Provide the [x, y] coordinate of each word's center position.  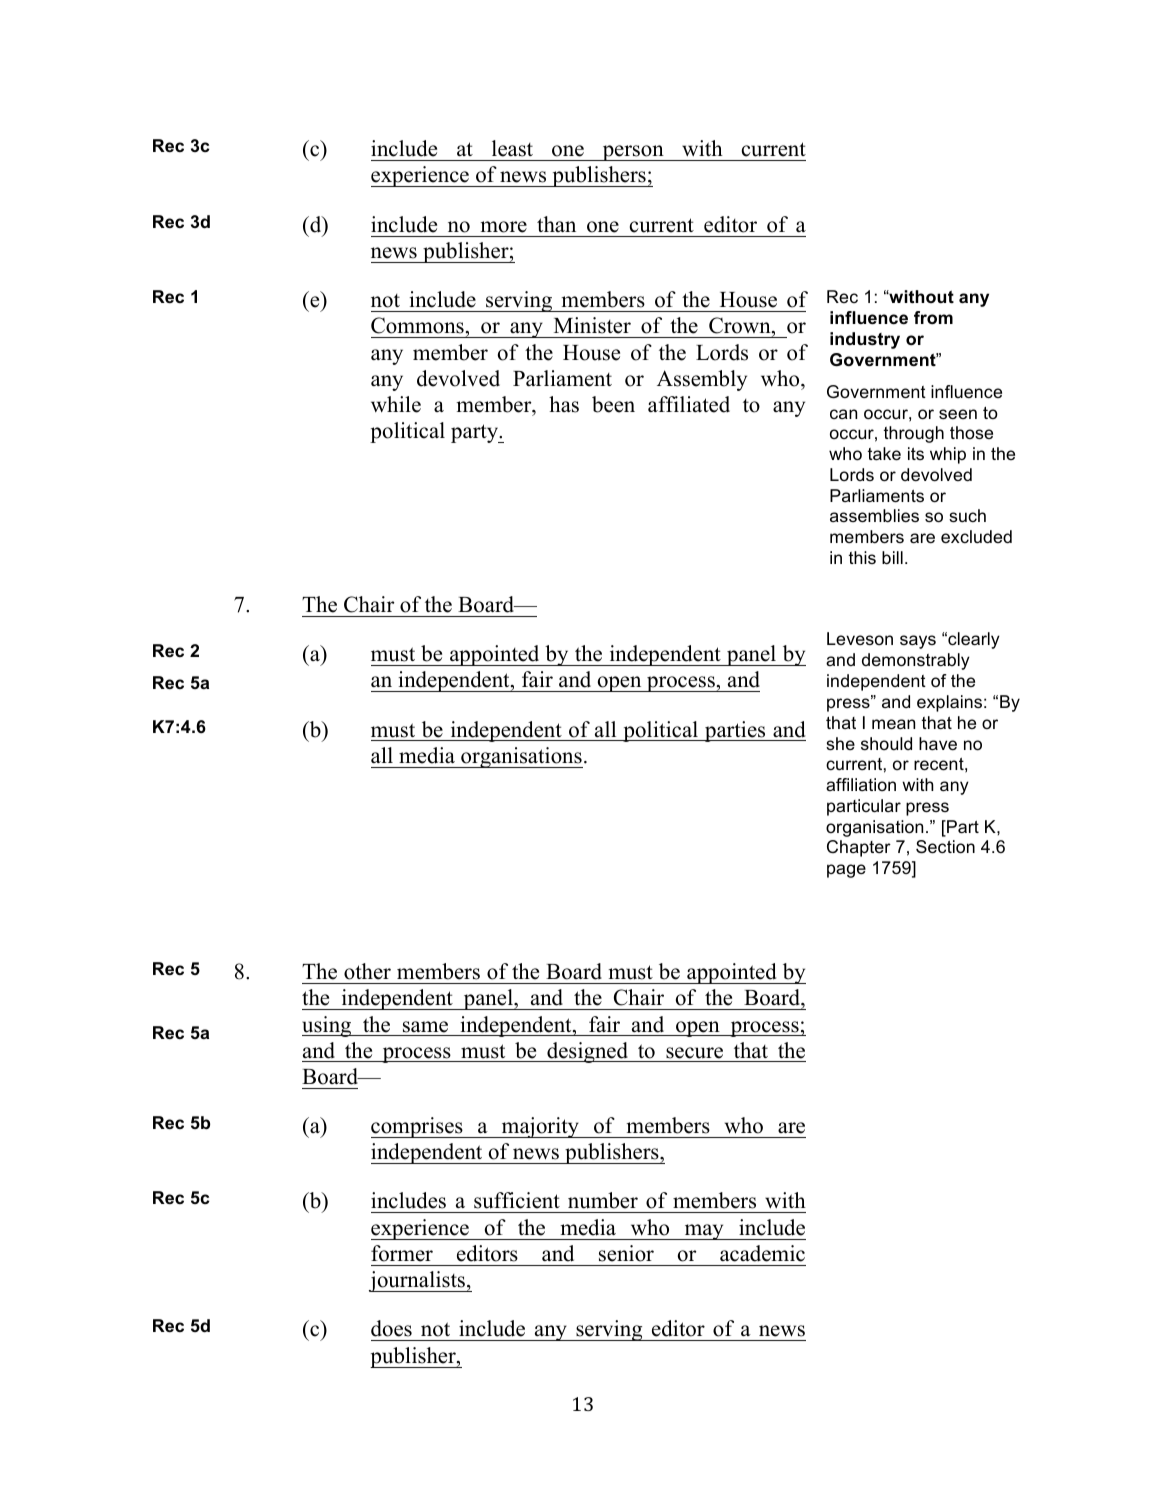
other [367, 971]
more [503, 227]
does [391, 1328]
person [633, 153]
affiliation [861, 784]
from [933, 317]
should [886, 743]
